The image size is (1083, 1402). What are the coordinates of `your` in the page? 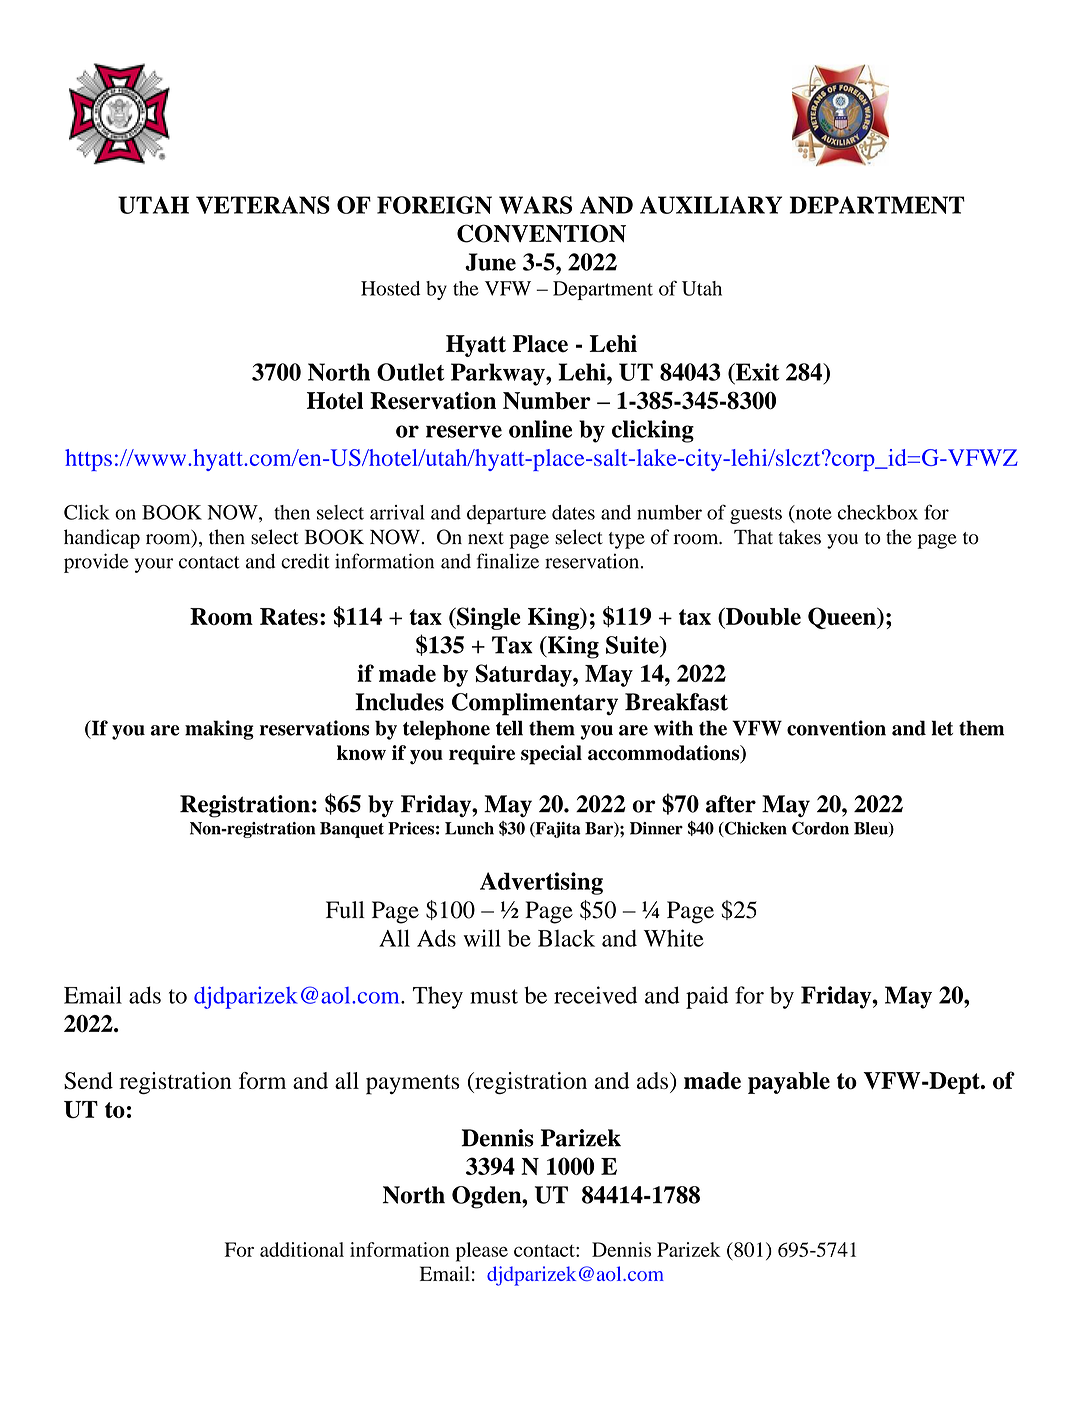 It's located at (154, 565).
